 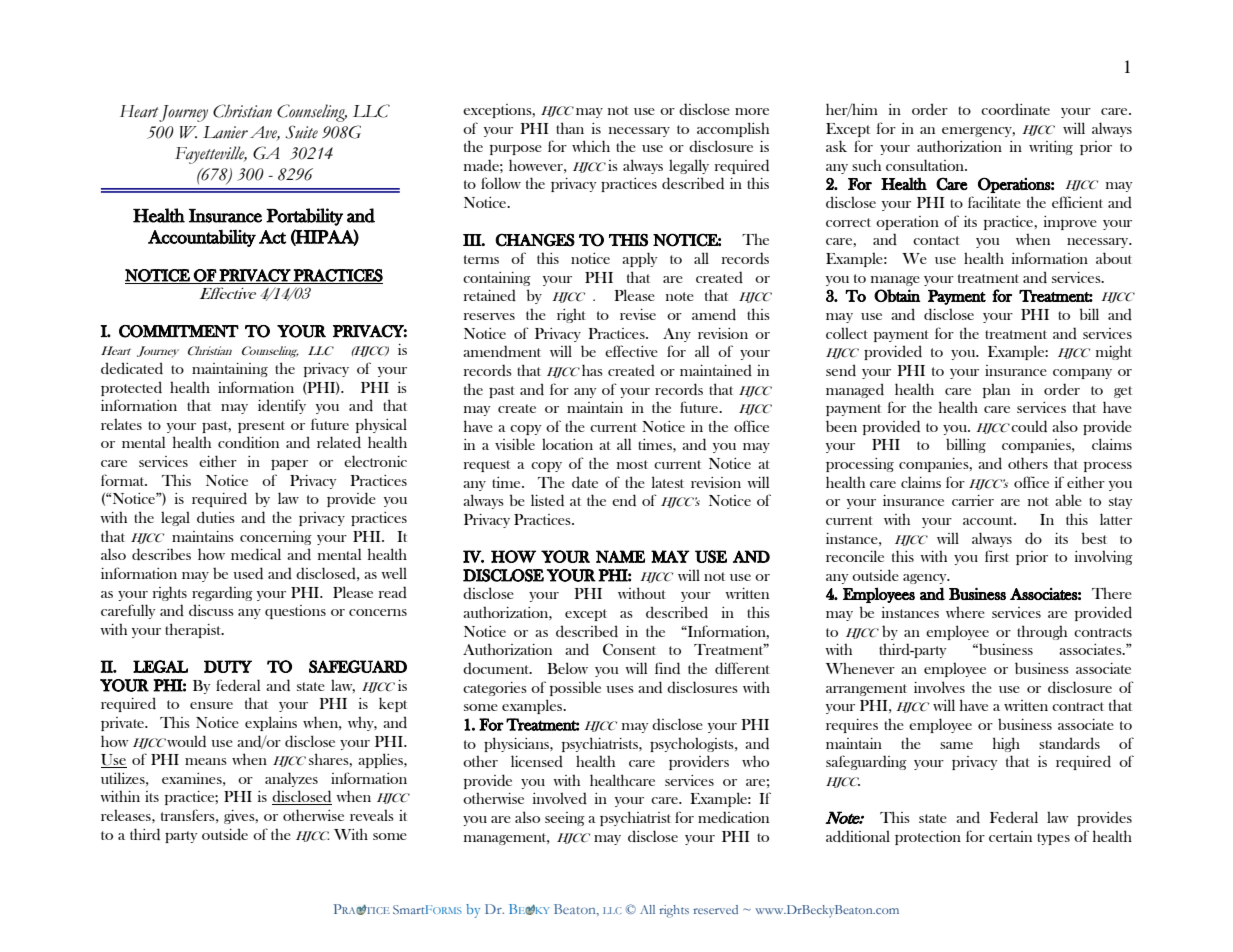 What do you see at coordinates (629, 649) in the screenshot?
I see `Consent` at bounding box center [629, 649].
